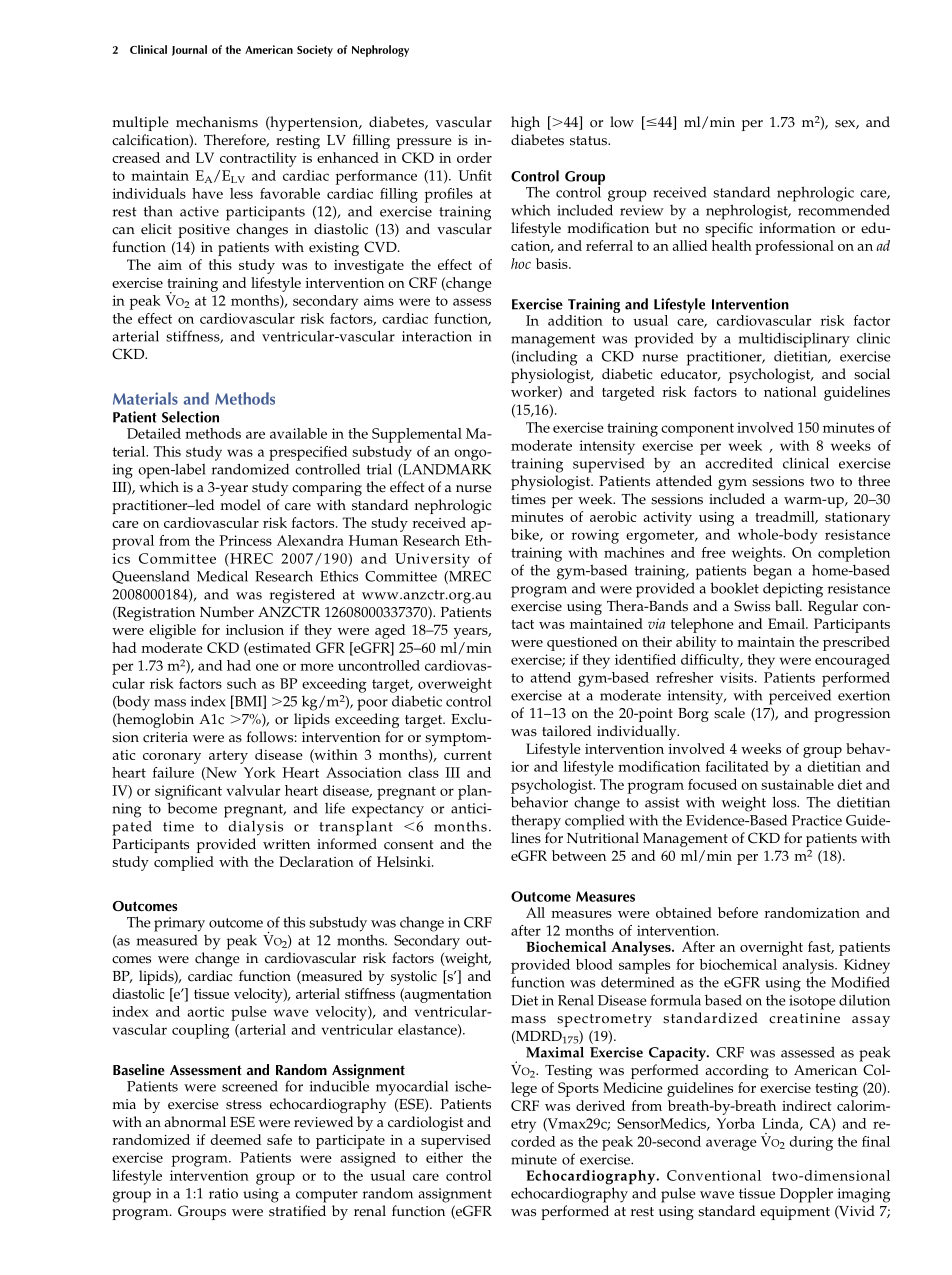  Describe the element at coordinates (844, 210) in the screenshot. I see `recommended` at that location.
